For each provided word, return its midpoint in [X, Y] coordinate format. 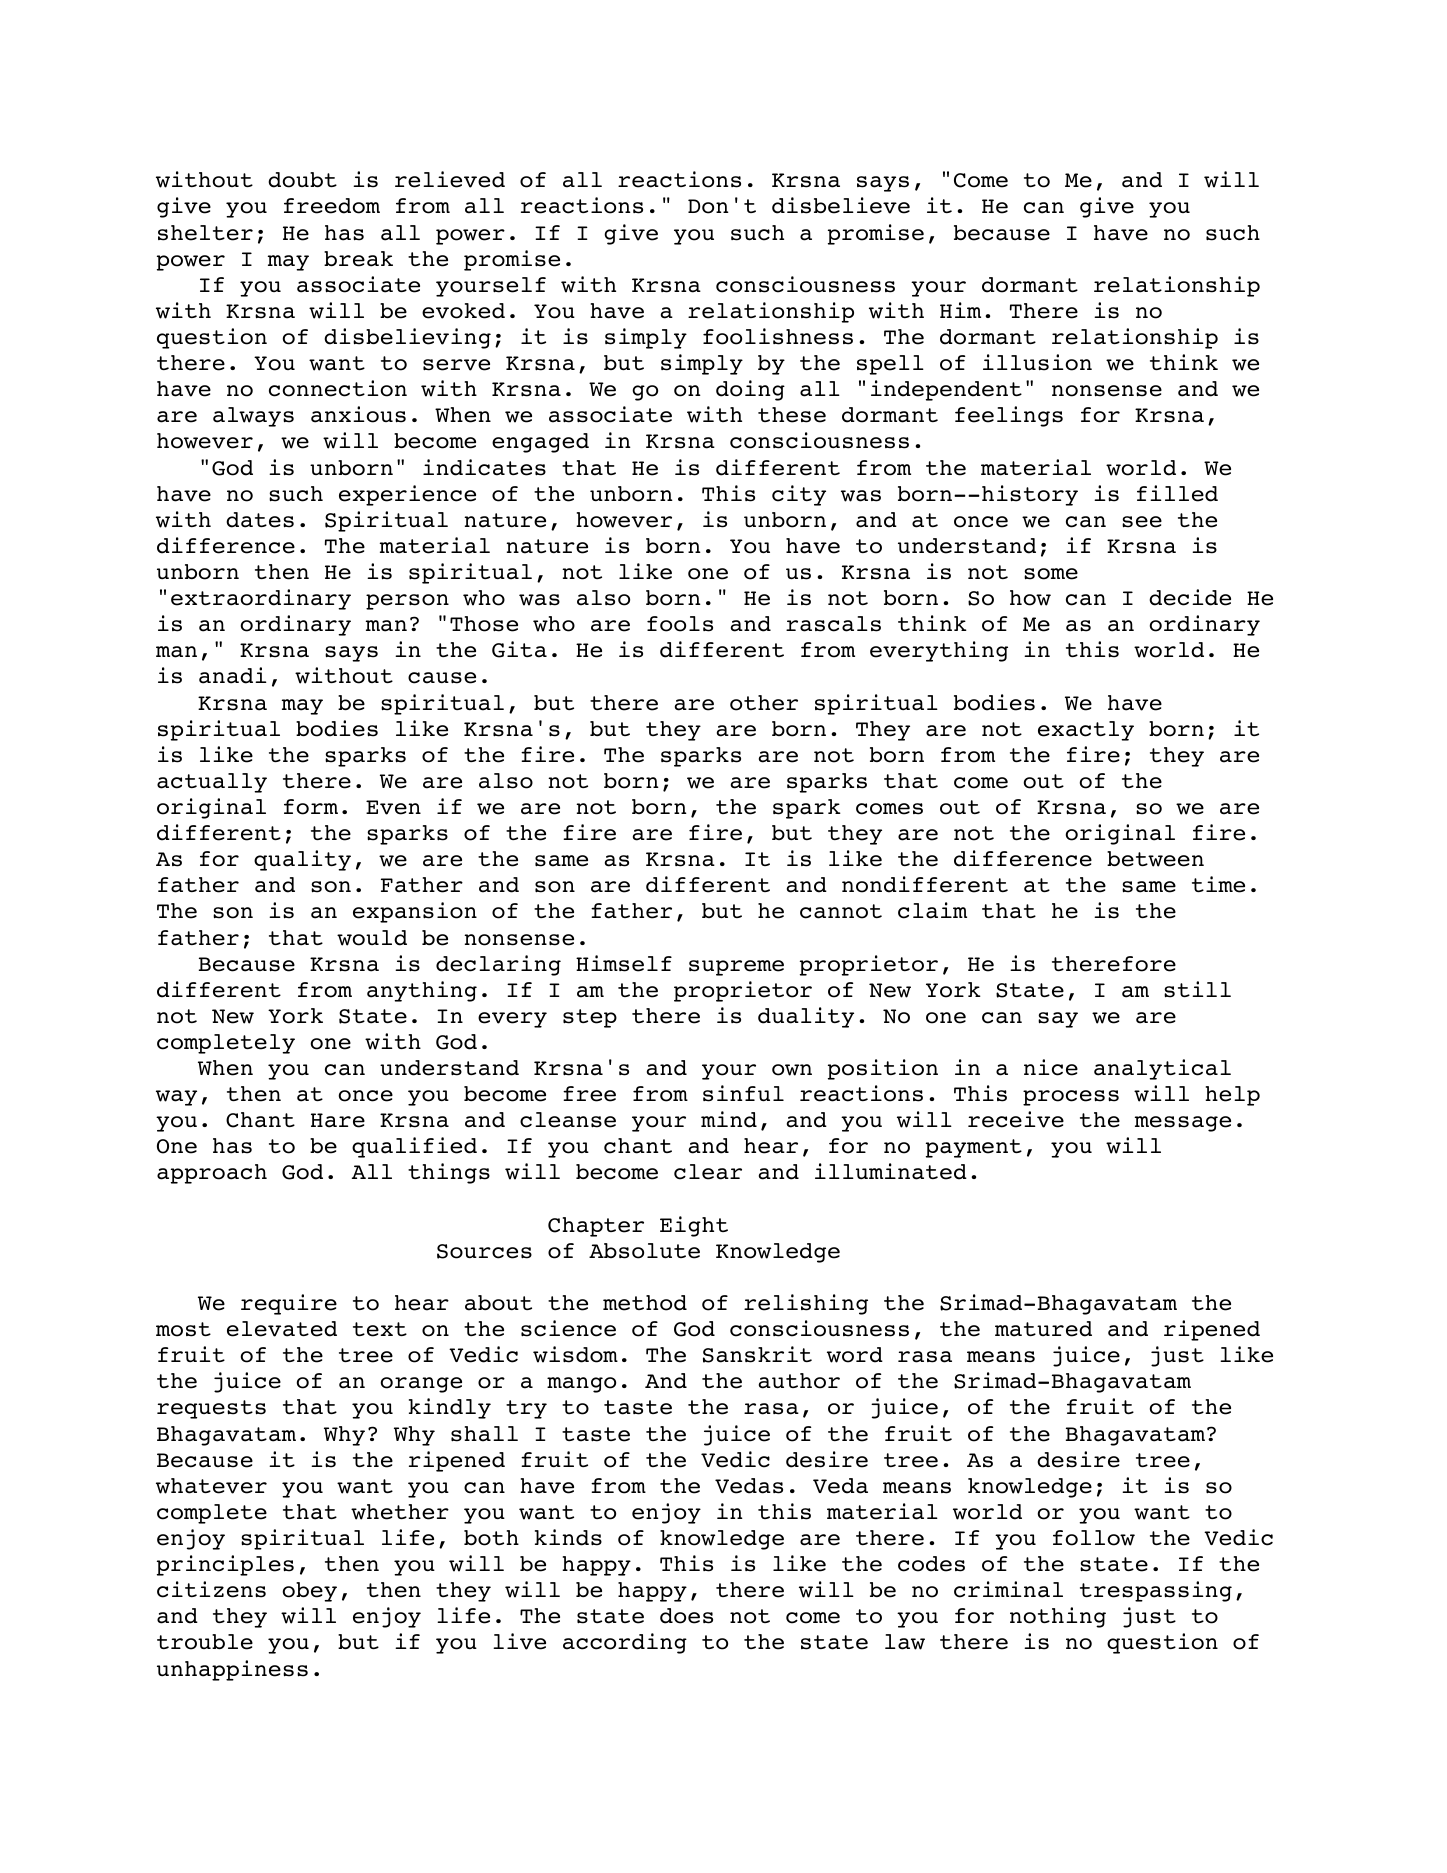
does [686, 1616]
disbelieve [841, 205]
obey [310, 1592]
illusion [1037, 362]
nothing [1058, 1617]
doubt [302, 180]
